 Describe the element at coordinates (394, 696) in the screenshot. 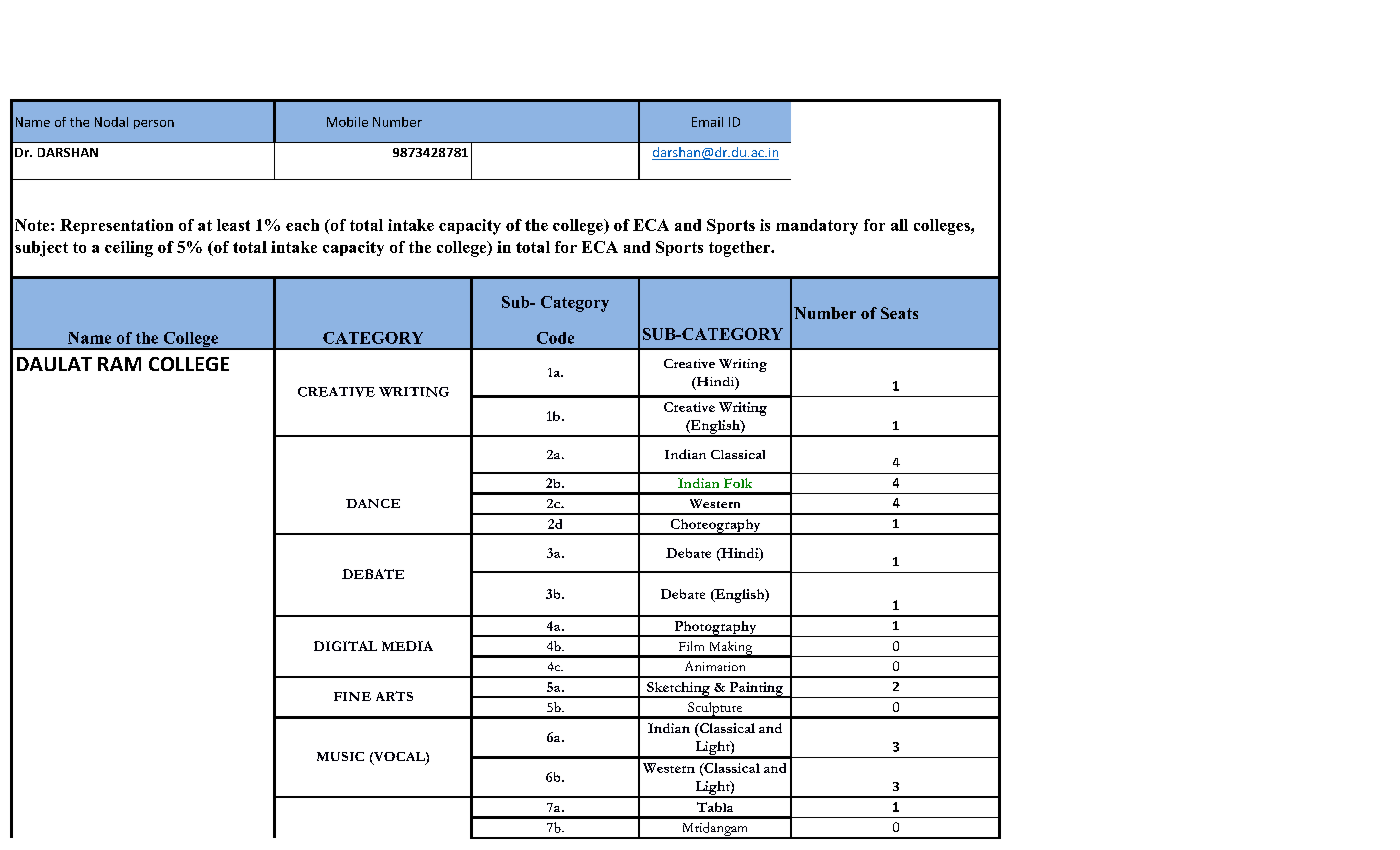

I see `ARTS` at that location.
